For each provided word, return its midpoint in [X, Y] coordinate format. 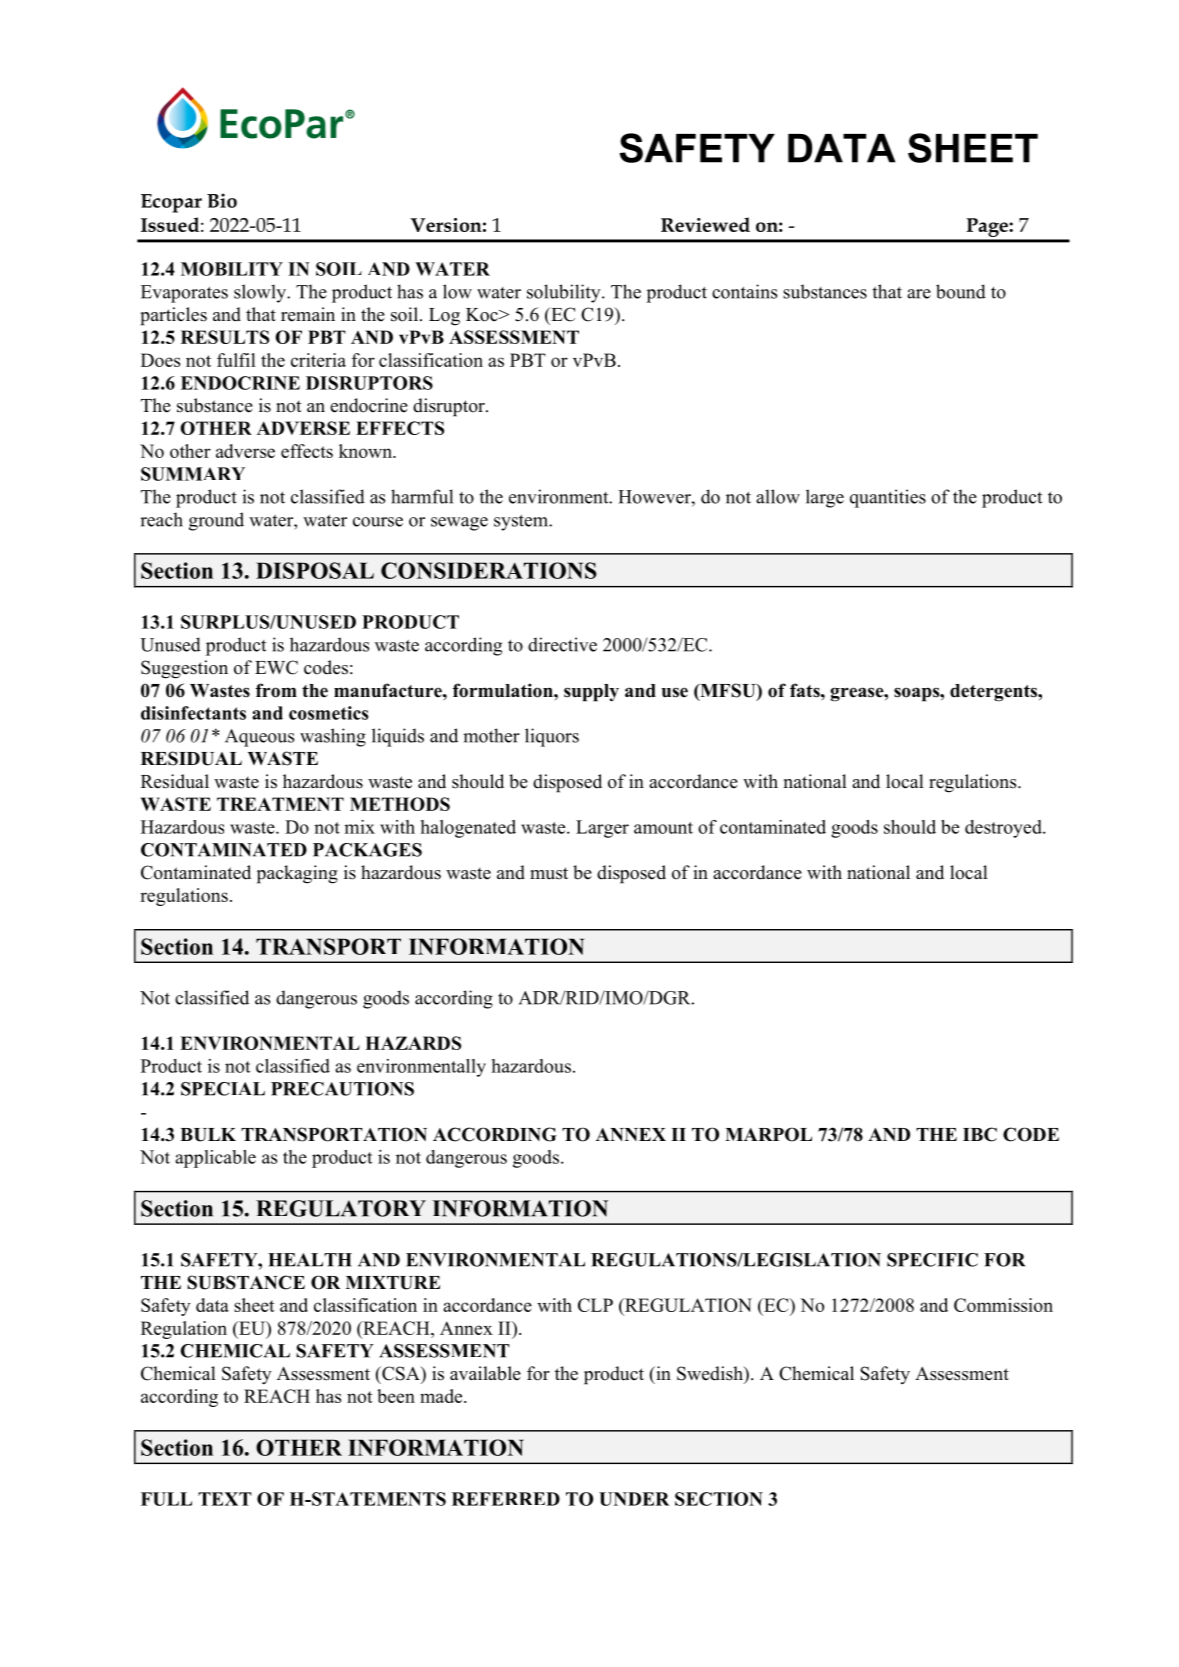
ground [216, 521]
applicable [215, 1159]
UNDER [634, 1499]
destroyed [1004, 829]
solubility [565, 293]
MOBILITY [232, 269]
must [549, 873]
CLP [595, 1305]
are [919, 294]
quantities [888, 498]
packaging [297, 874]
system [522, 523]
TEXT [224, 1499]
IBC [980, 1134]
